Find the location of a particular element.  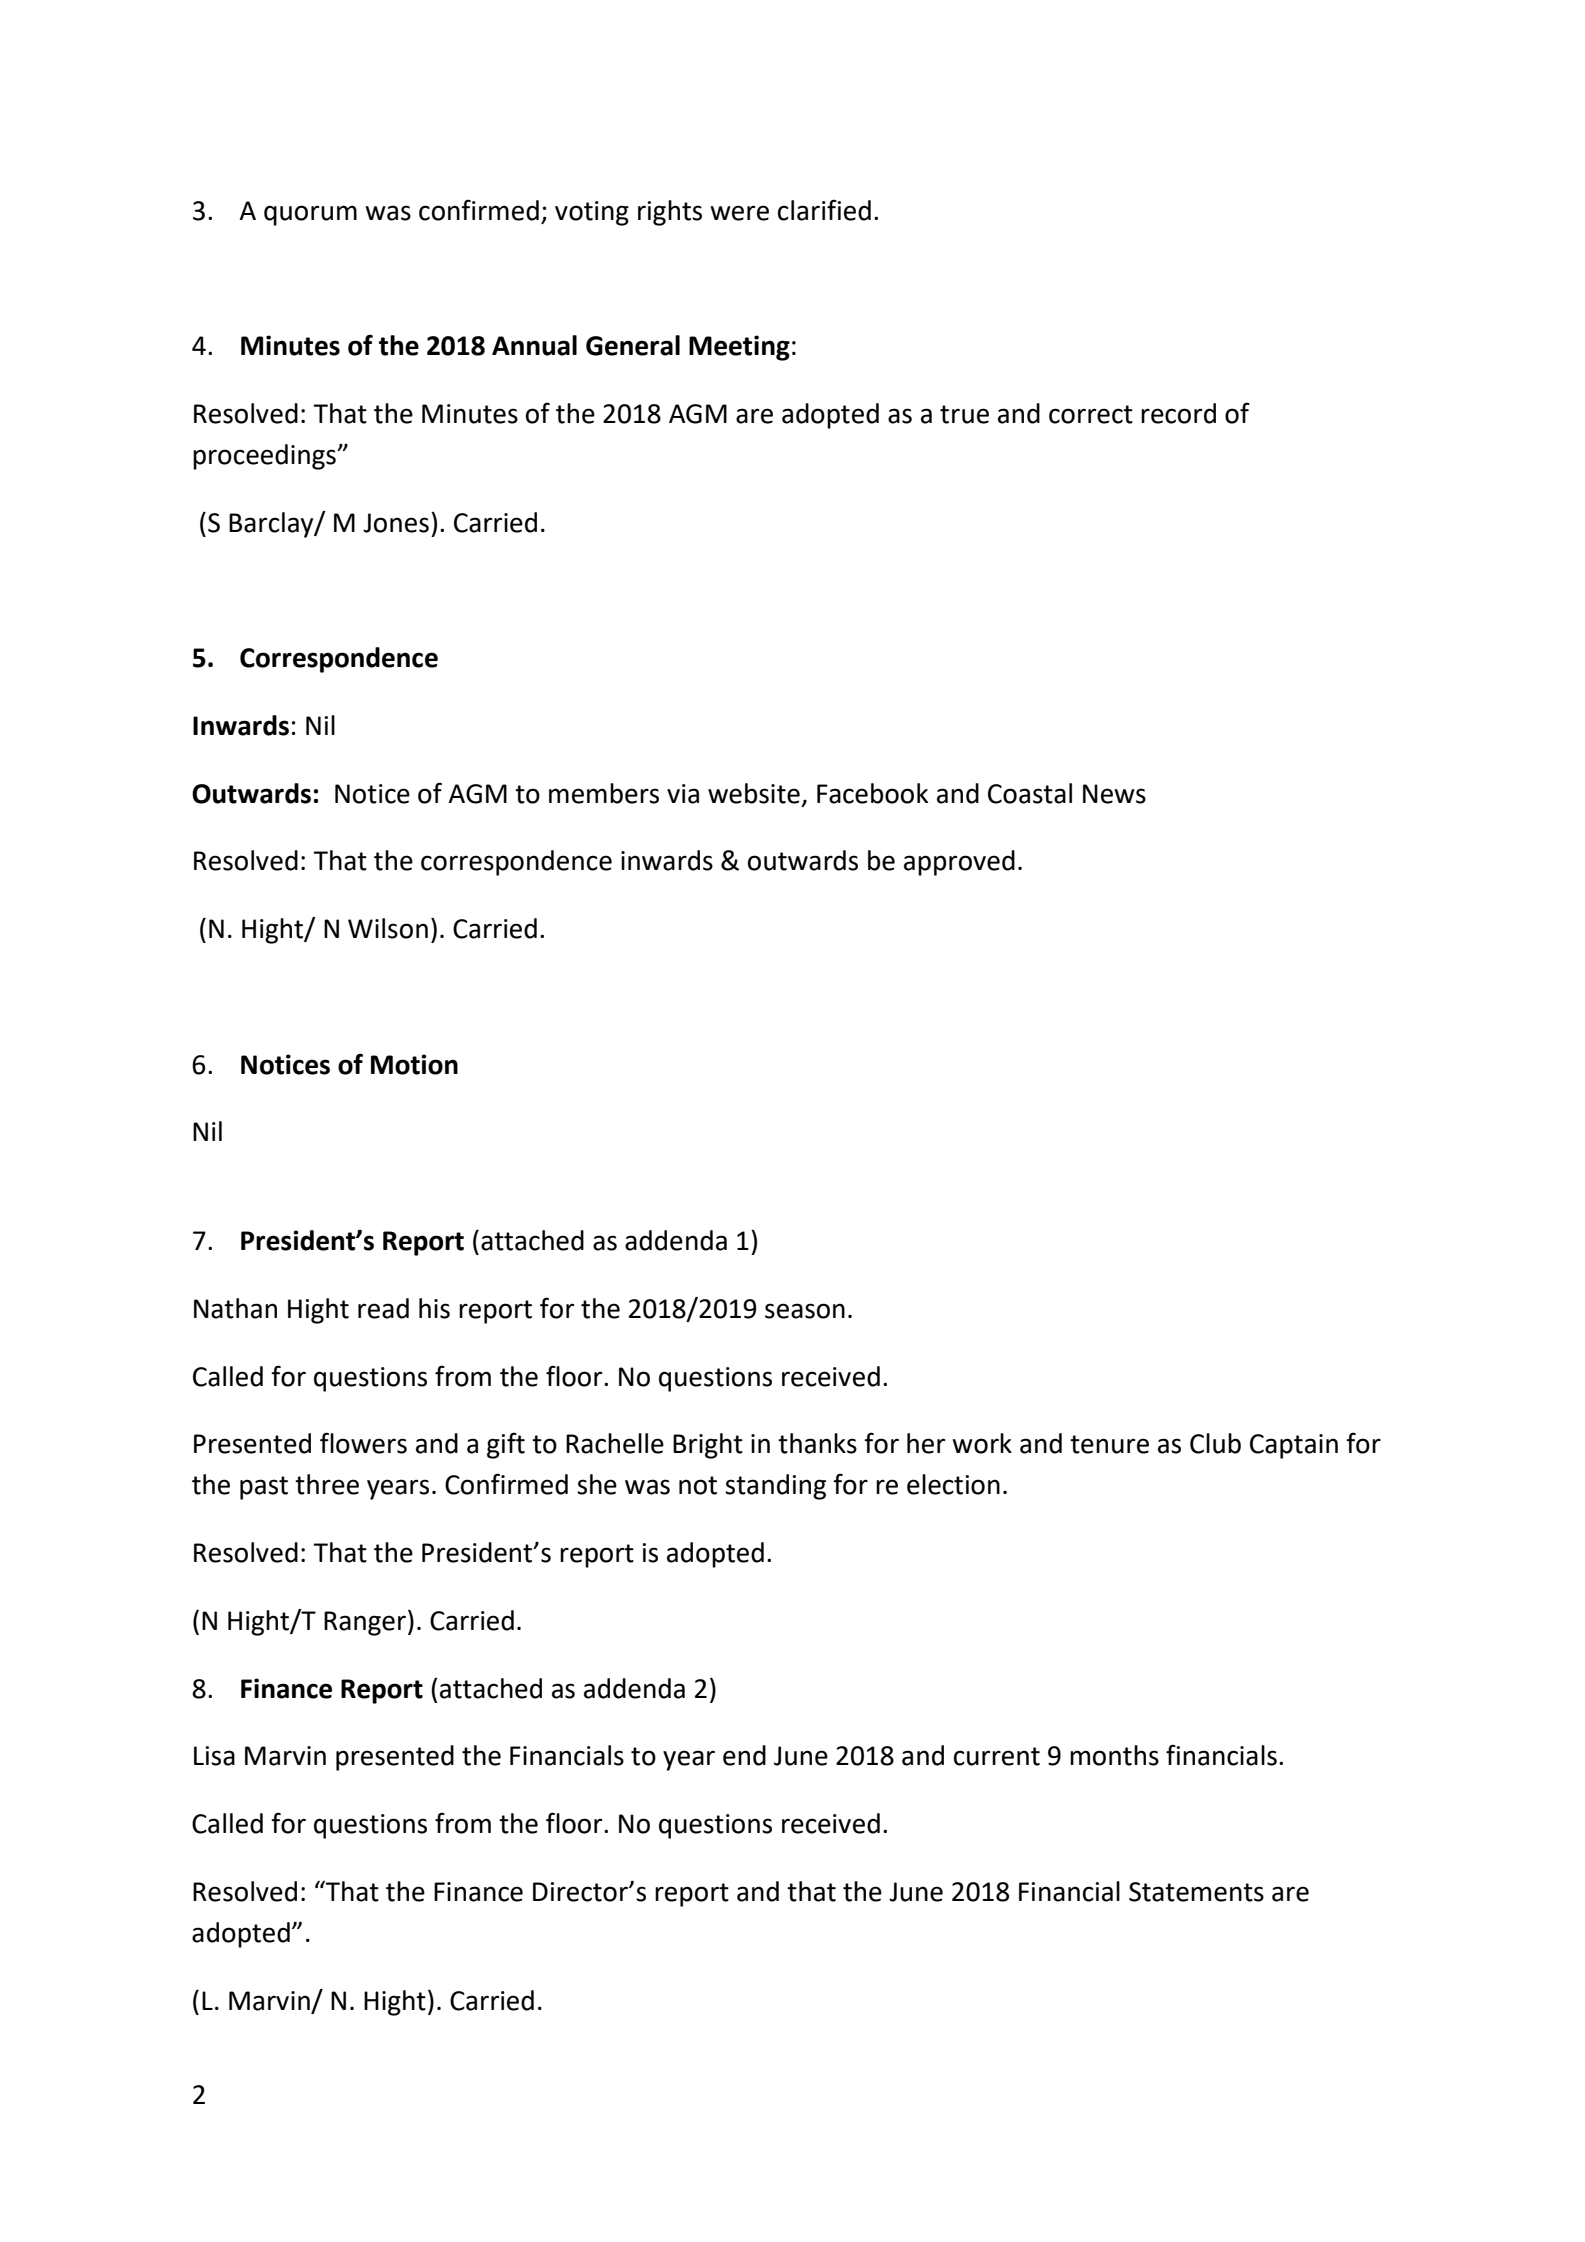

approved is located at coordinates (959, 863).
